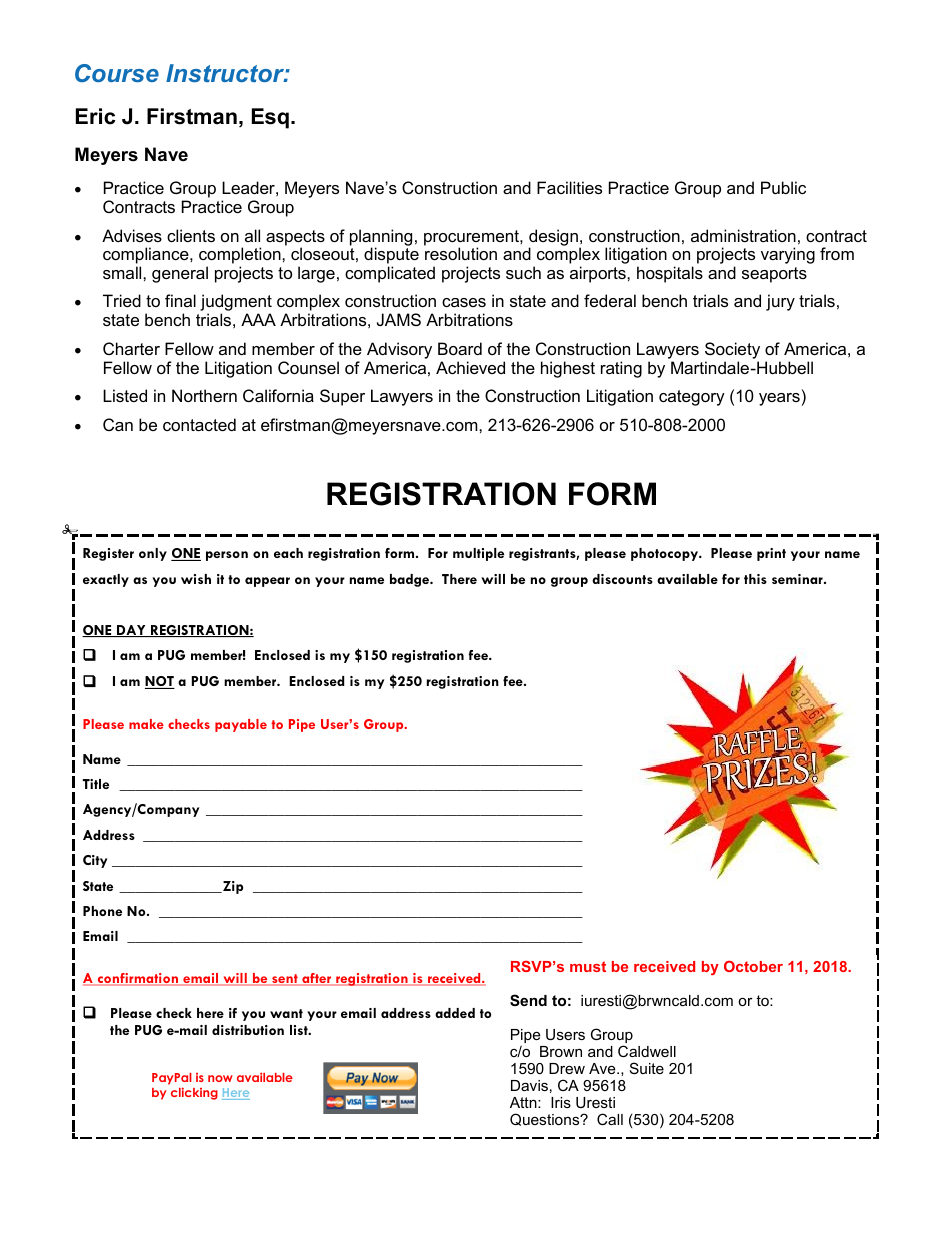 The image size is (952, 1233). Describe the element at coordinates (117, 73) in the screenshot. I see `Course` at that location.
